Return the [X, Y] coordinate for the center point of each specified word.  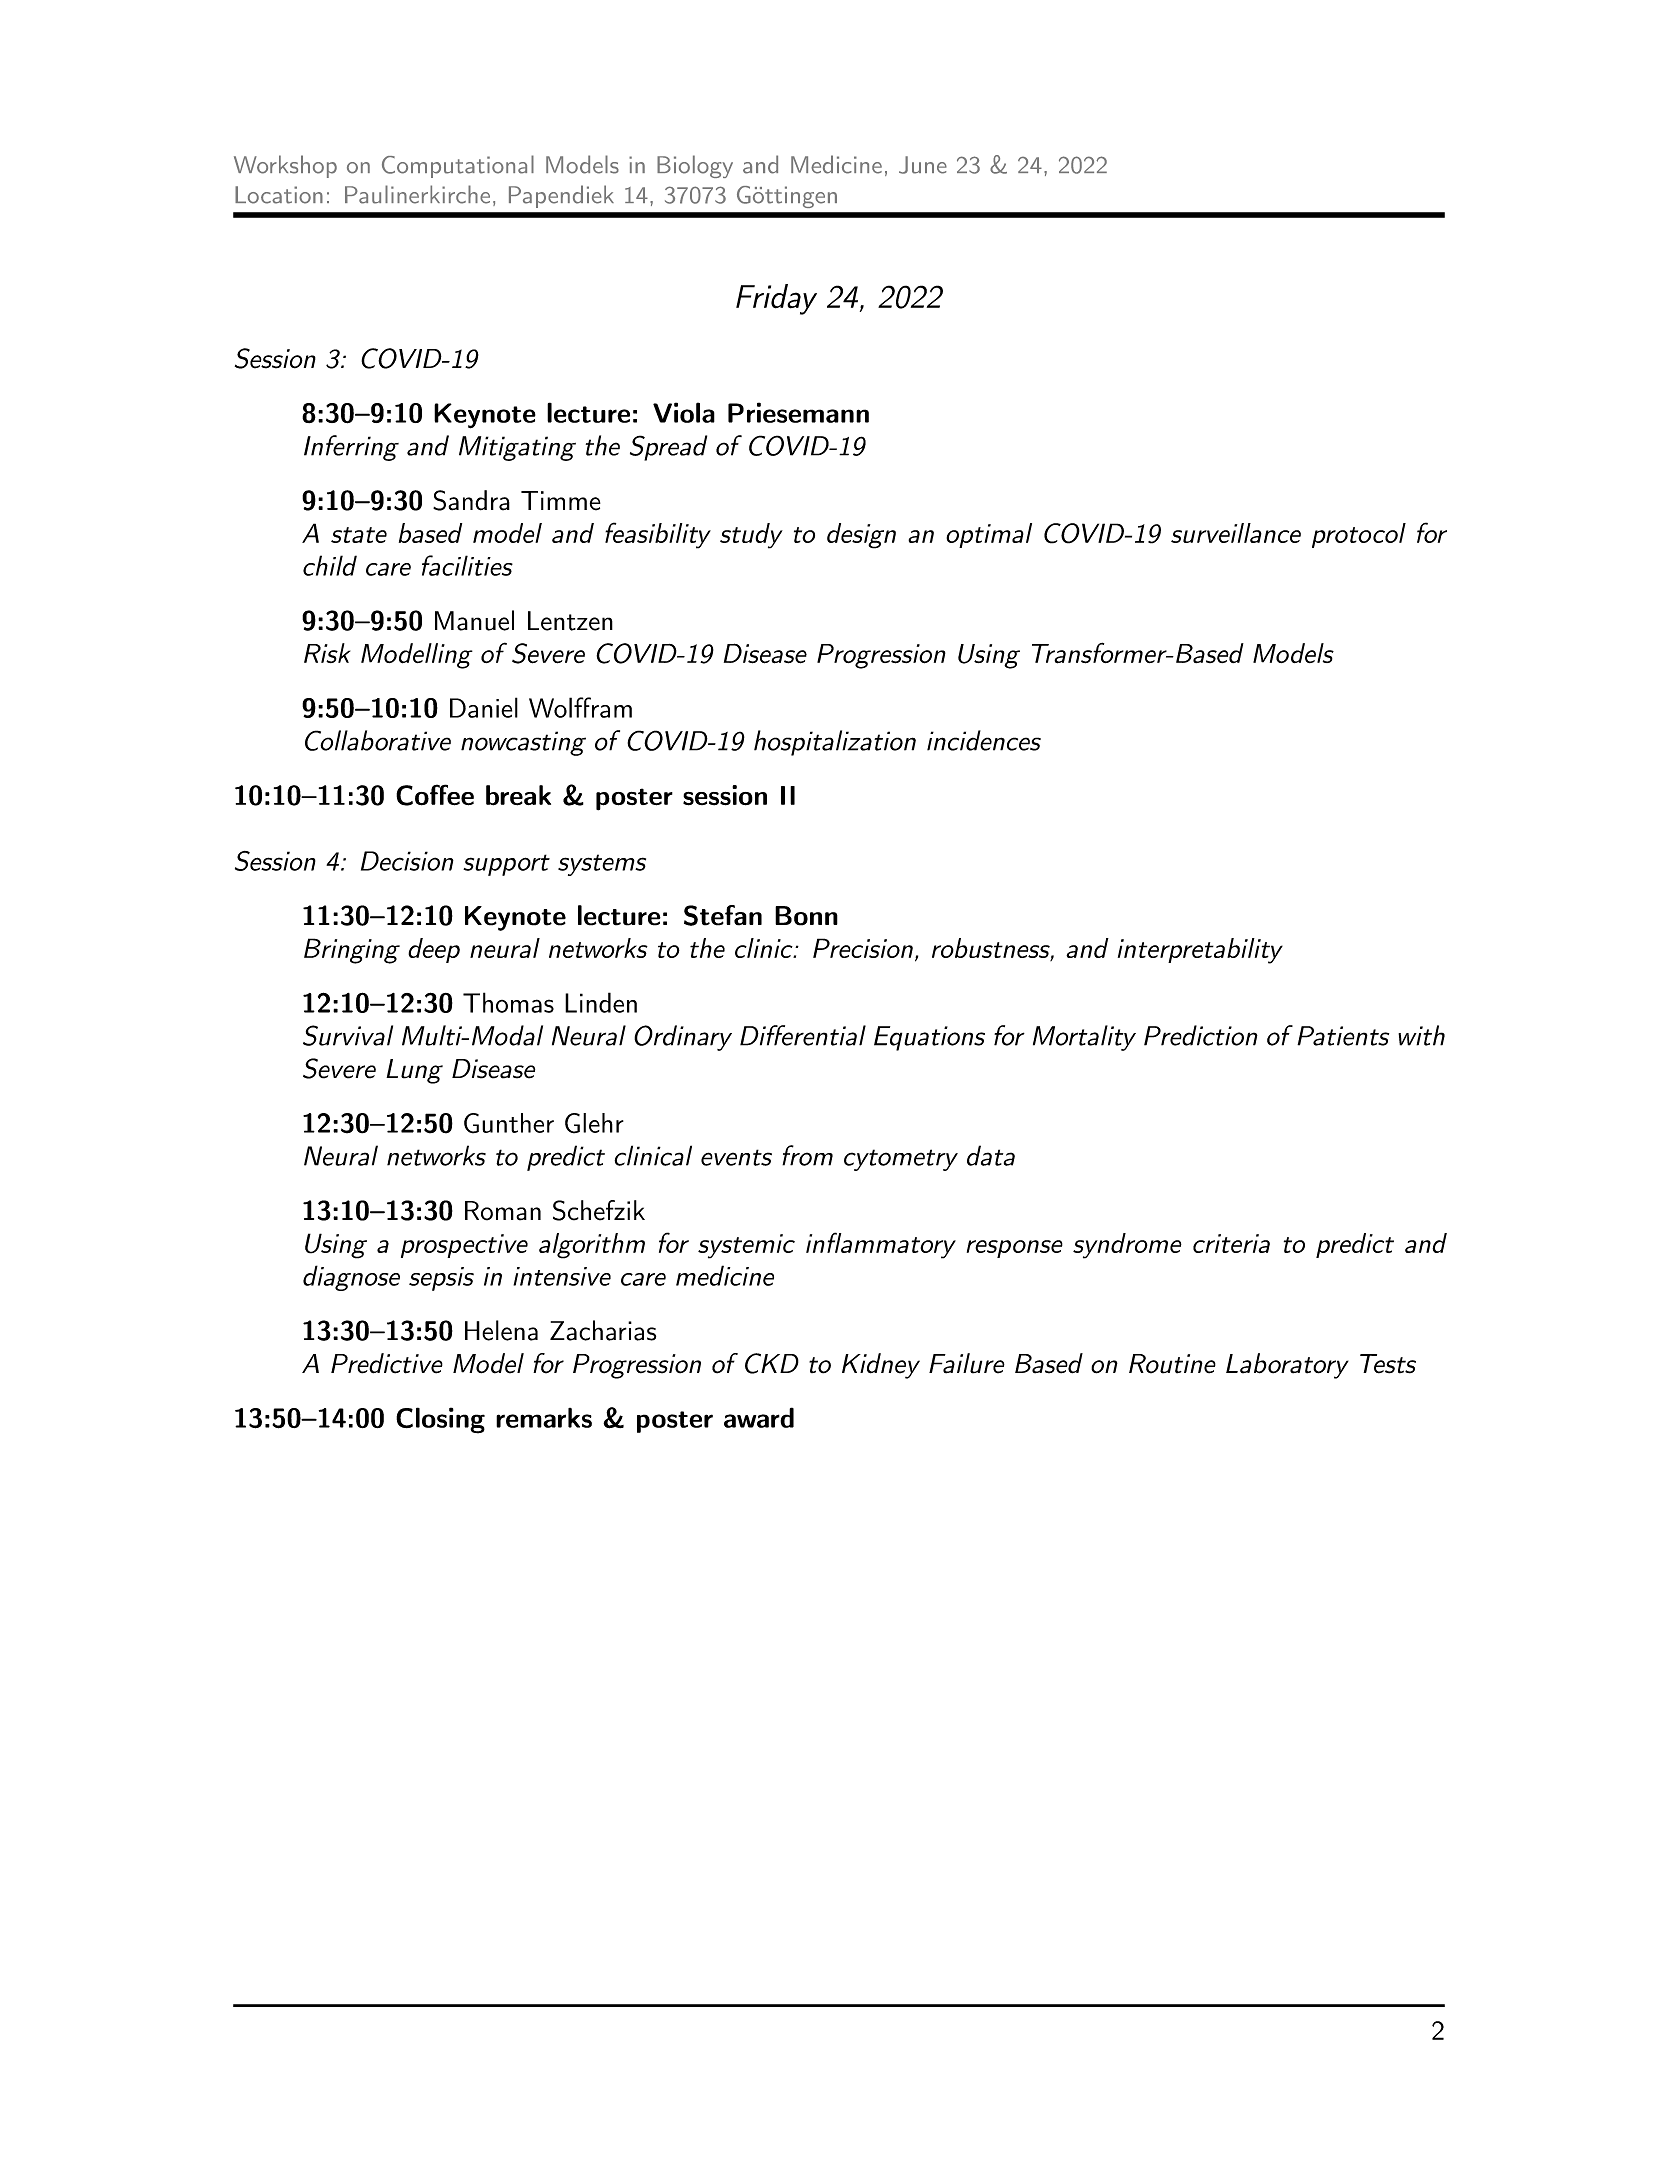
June [923, 165]
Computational [458, 166]
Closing [440, 1420]
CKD [772, 1363]
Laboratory [1287, 1366]
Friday [776, 299]
